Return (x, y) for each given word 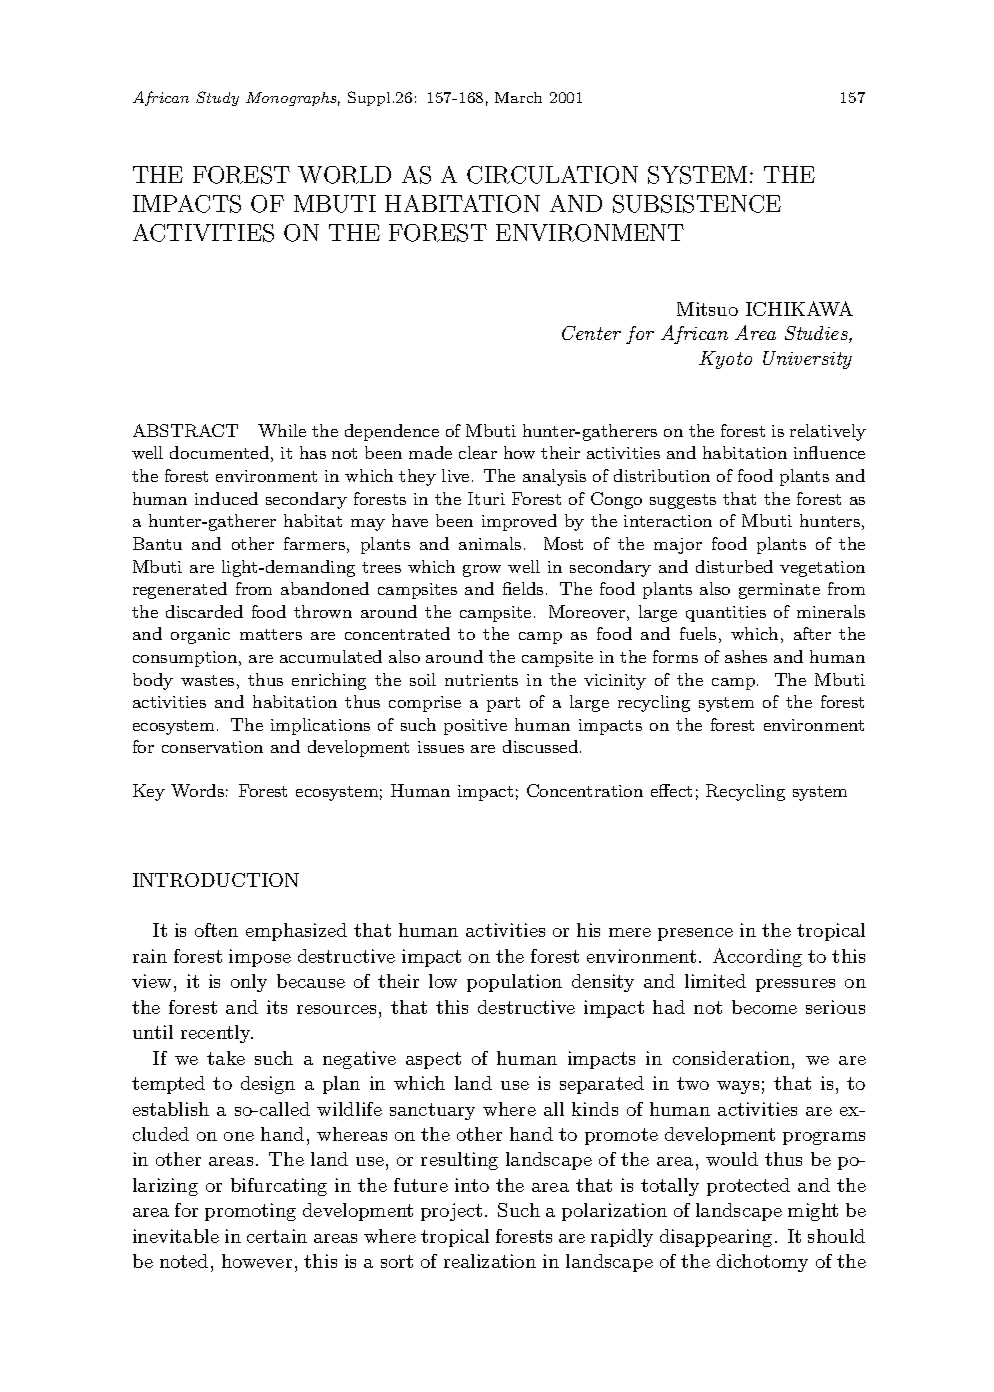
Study (217, 98)
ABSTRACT (185, 430)
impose (260, 958)
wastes (207, 680)
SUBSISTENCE (697, 204)
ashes (746, 656)
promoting (250, 1212)
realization (490, 1261)
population (514, 983)
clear (478, 452)
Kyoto (725, 360)
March (518, 97)
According (757, 957)
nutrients (481, 680)
